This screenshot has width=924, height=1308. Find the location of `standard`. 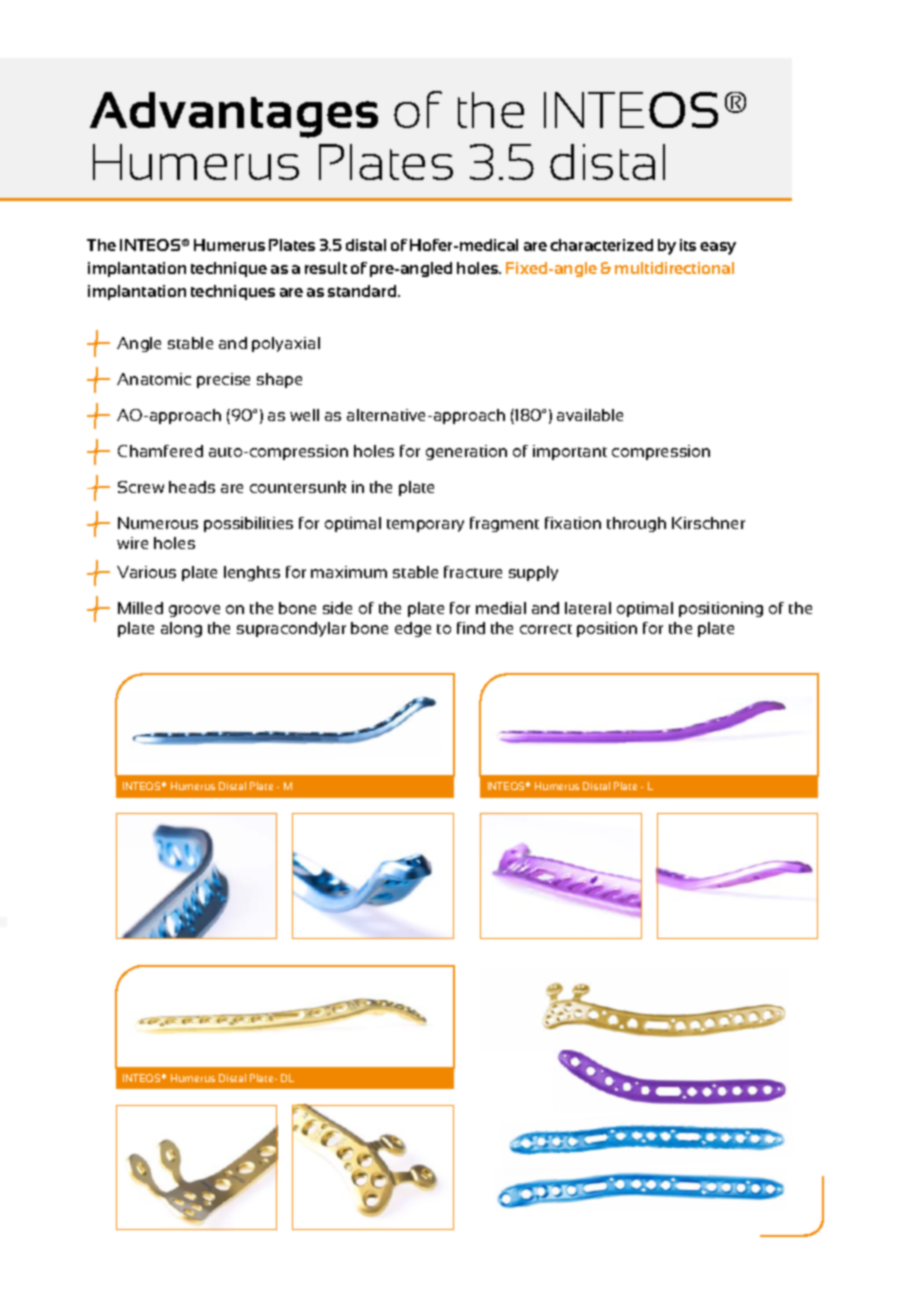

standard is located at coordinates (363, 291).
